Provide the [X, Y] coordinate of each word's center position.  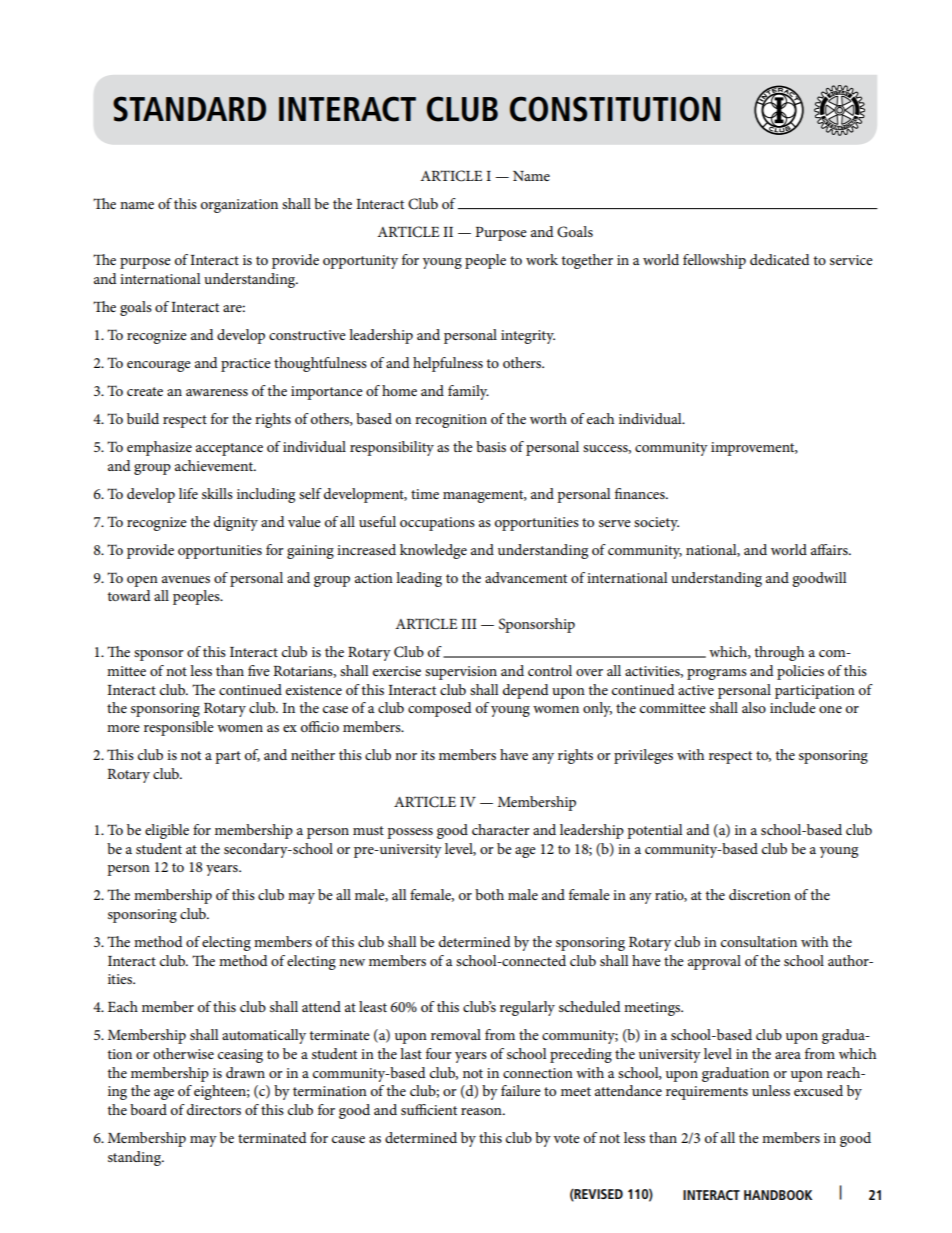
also [754, 707]
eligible [167, 831]
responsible [179, 728]
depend [526, 691]
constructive [307, 335]
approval [714, 962]
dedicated [780, 259]
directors [214, 1109]
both [489, 894]
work [542, 259]
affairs [830, 549]
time [425, 494]
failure [521, 1090]
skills [217, 493]
